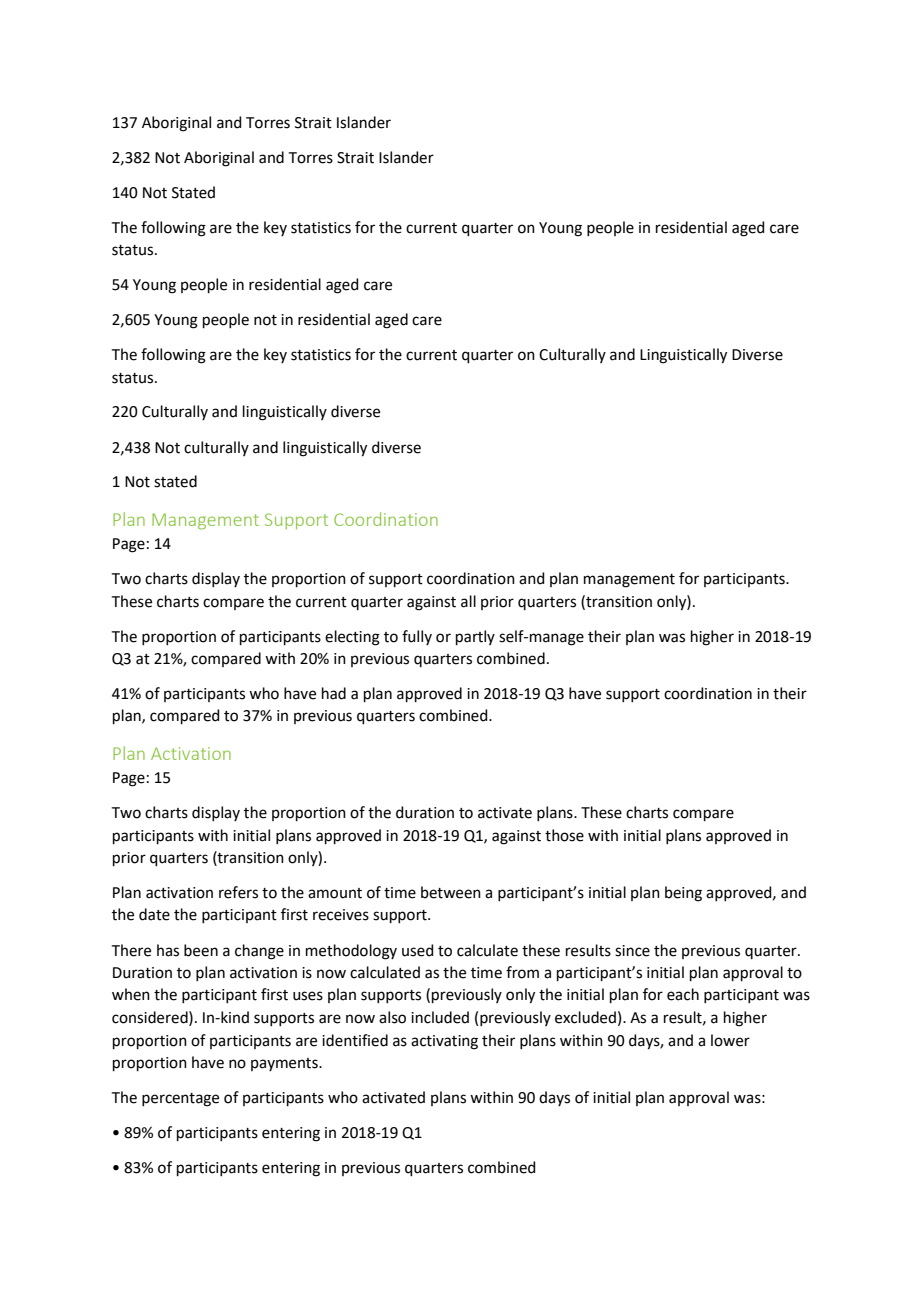  I want to click on percentage, so click(180, 1100).
